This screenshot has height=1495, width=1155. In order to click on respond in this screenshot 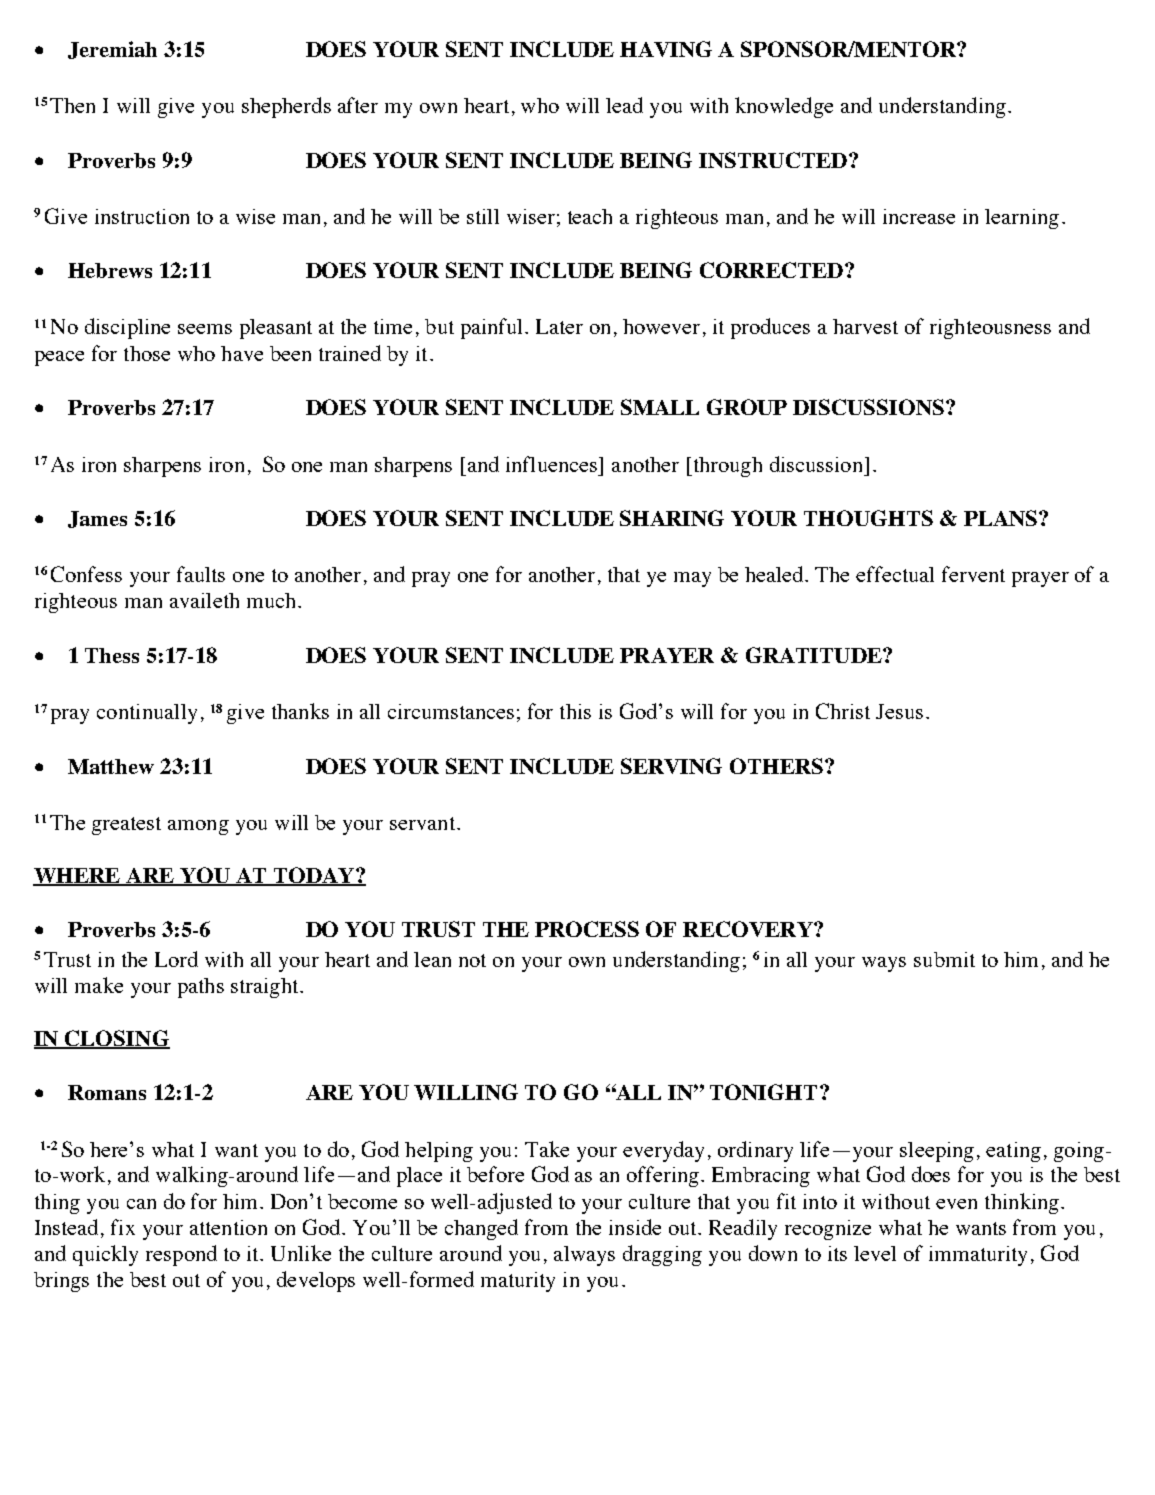, I will do `click(181, 1255)`.
